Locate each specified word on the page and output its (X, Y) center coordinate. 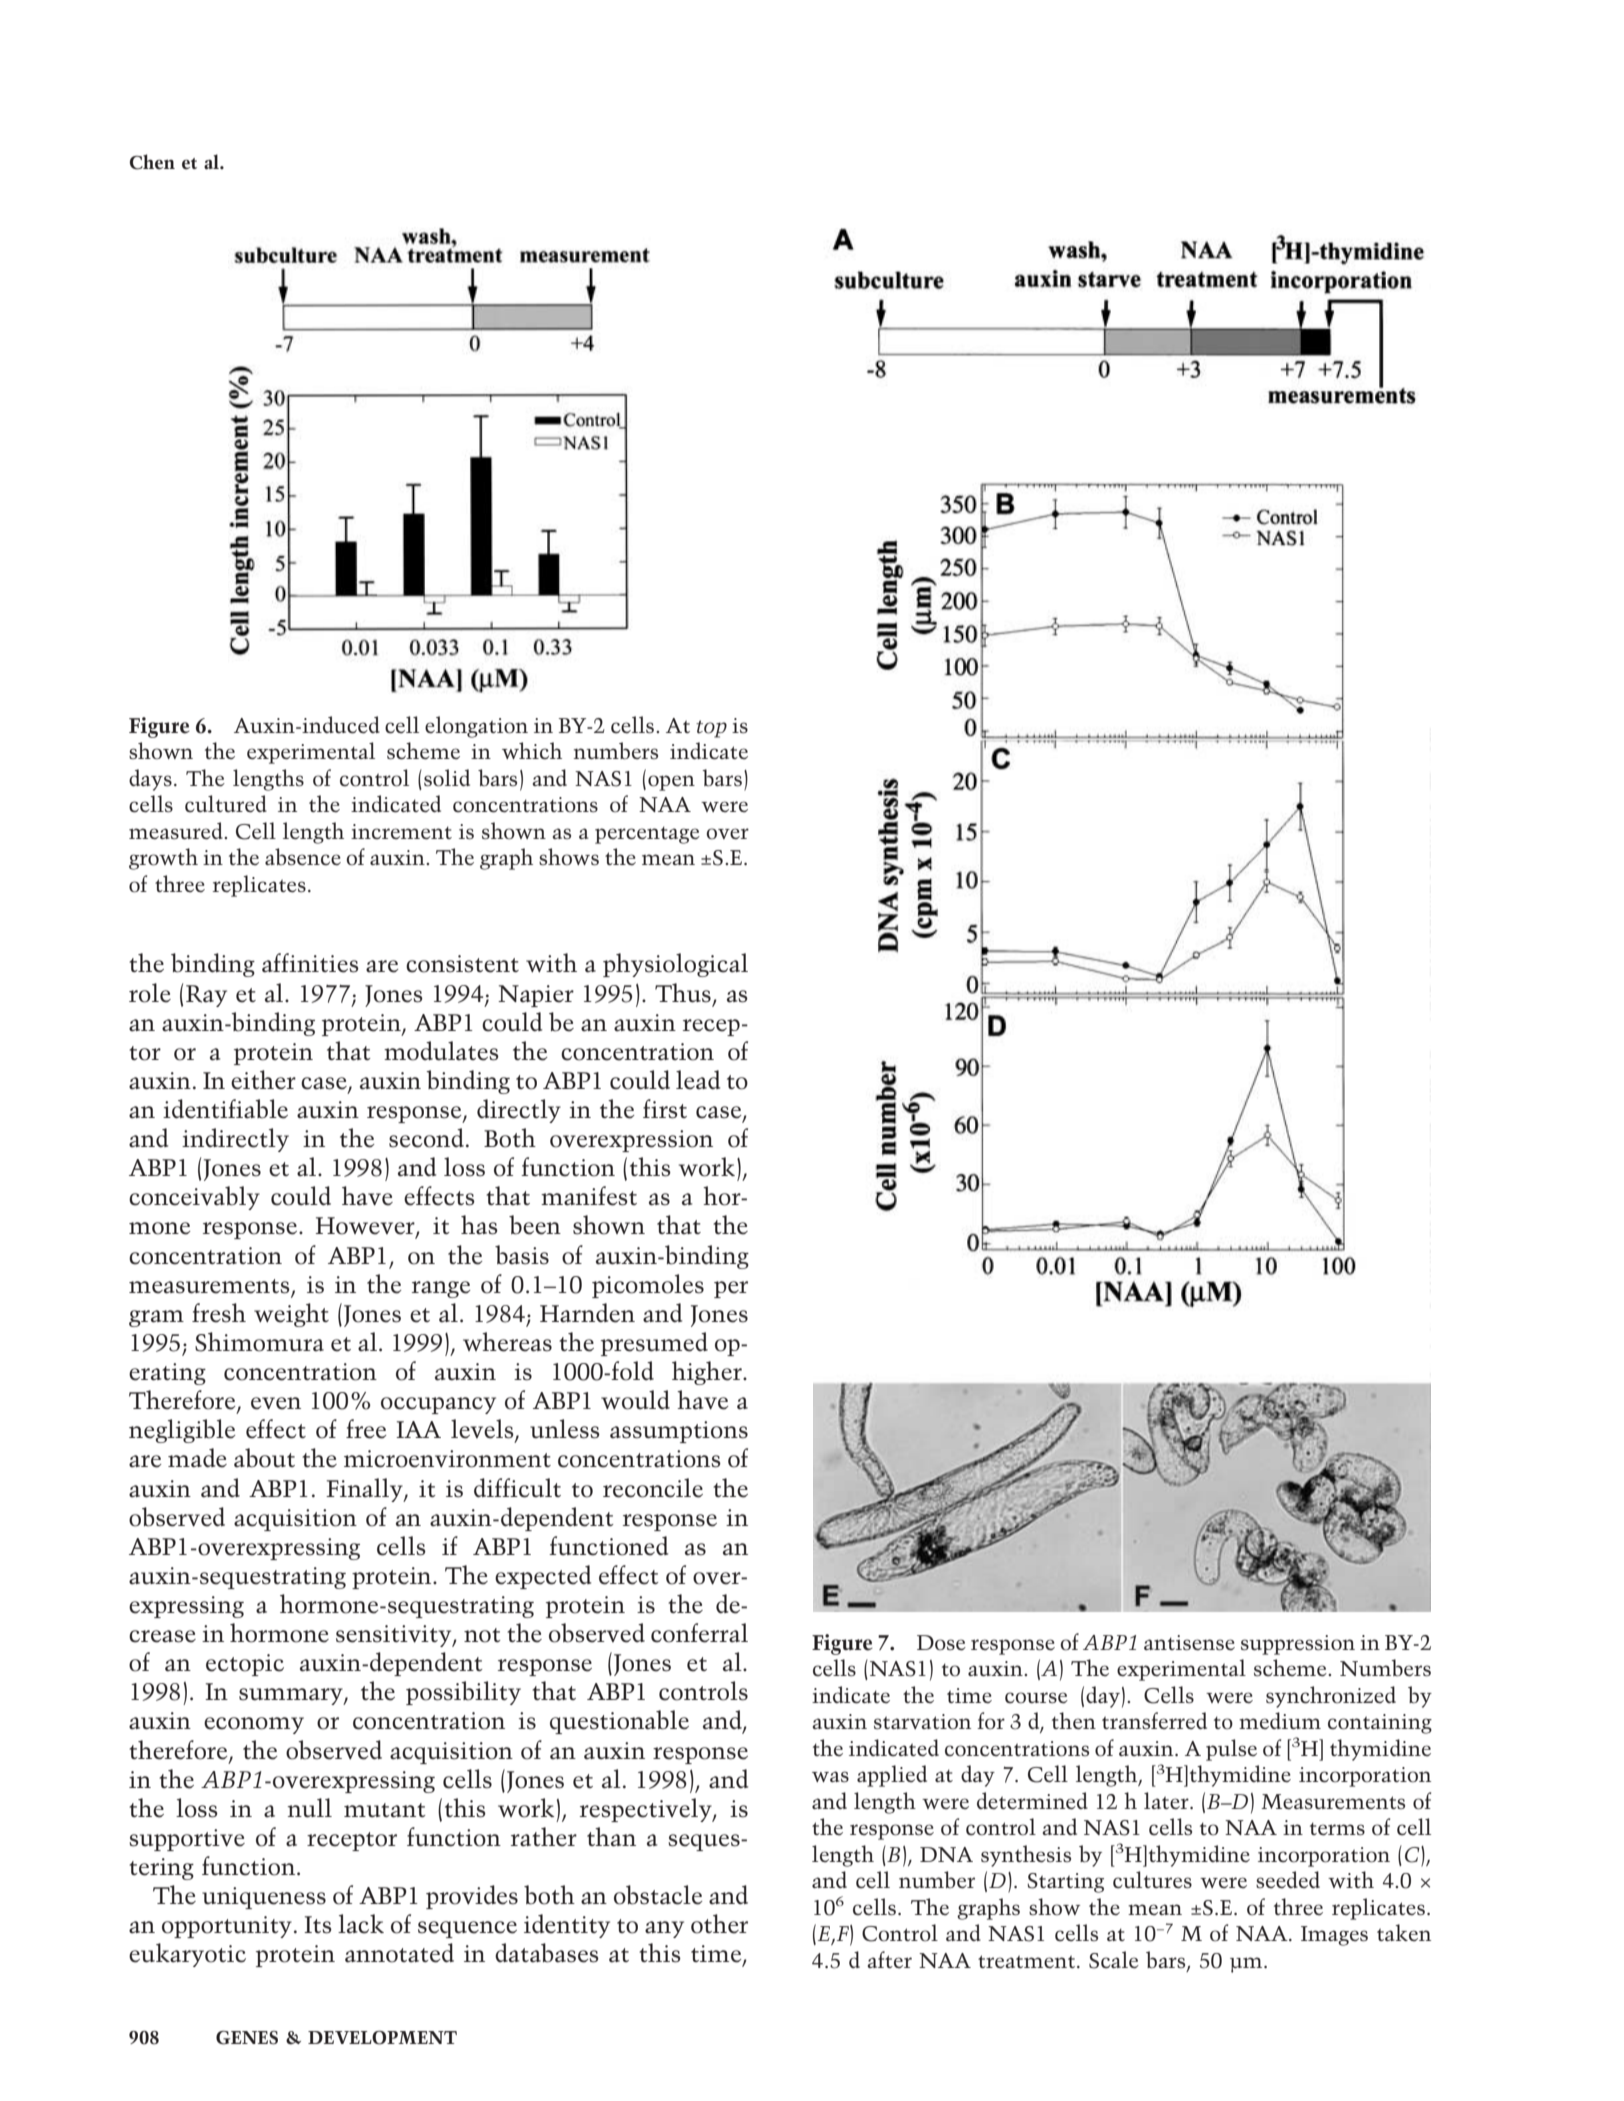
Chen (152, 162)
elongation (476, 727)
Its (318, 1925)
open (671, 783)
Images (1334, 1936)
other (719, 1924)
